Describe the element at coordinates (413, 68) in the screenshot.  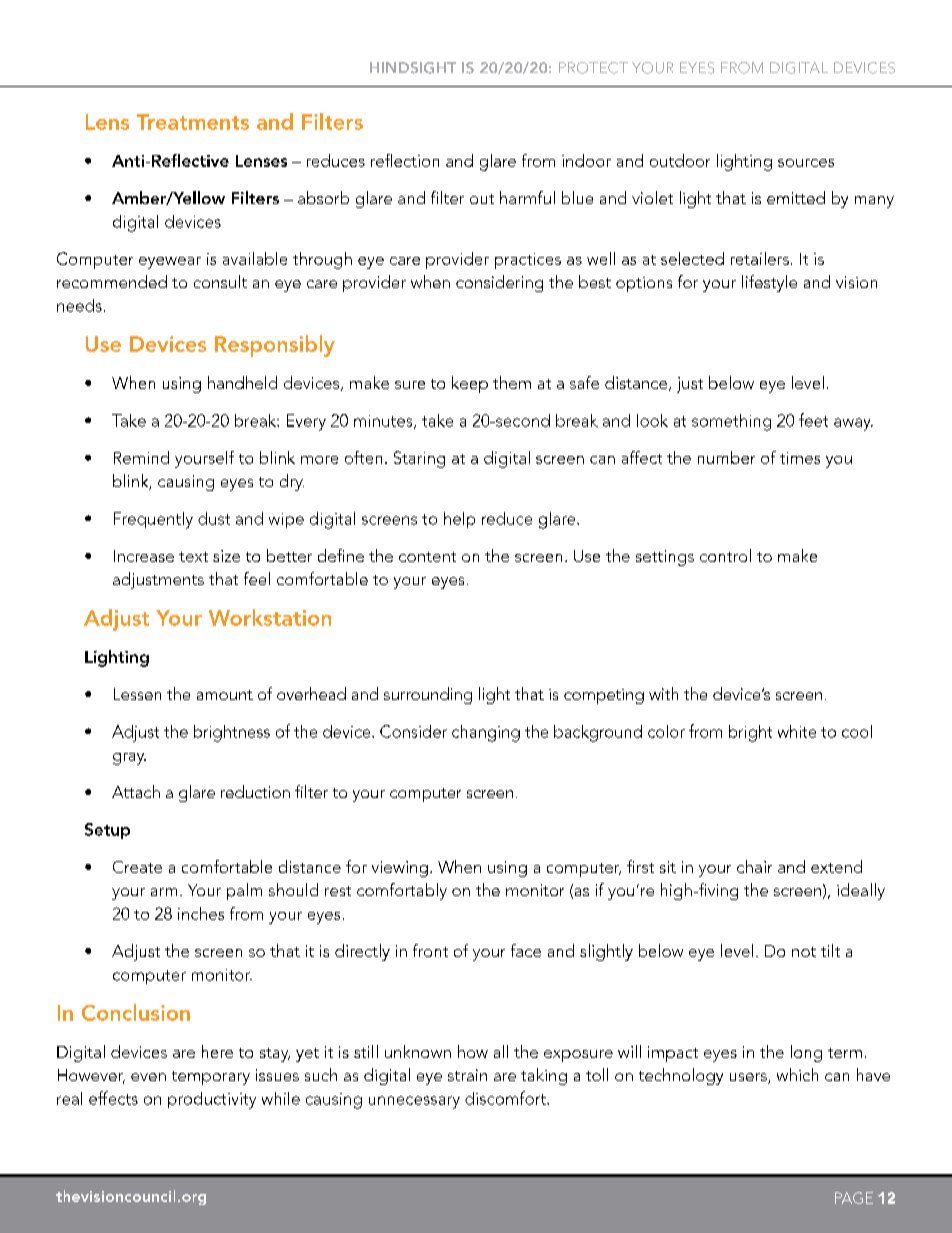
I see `hindsight` at that location.
